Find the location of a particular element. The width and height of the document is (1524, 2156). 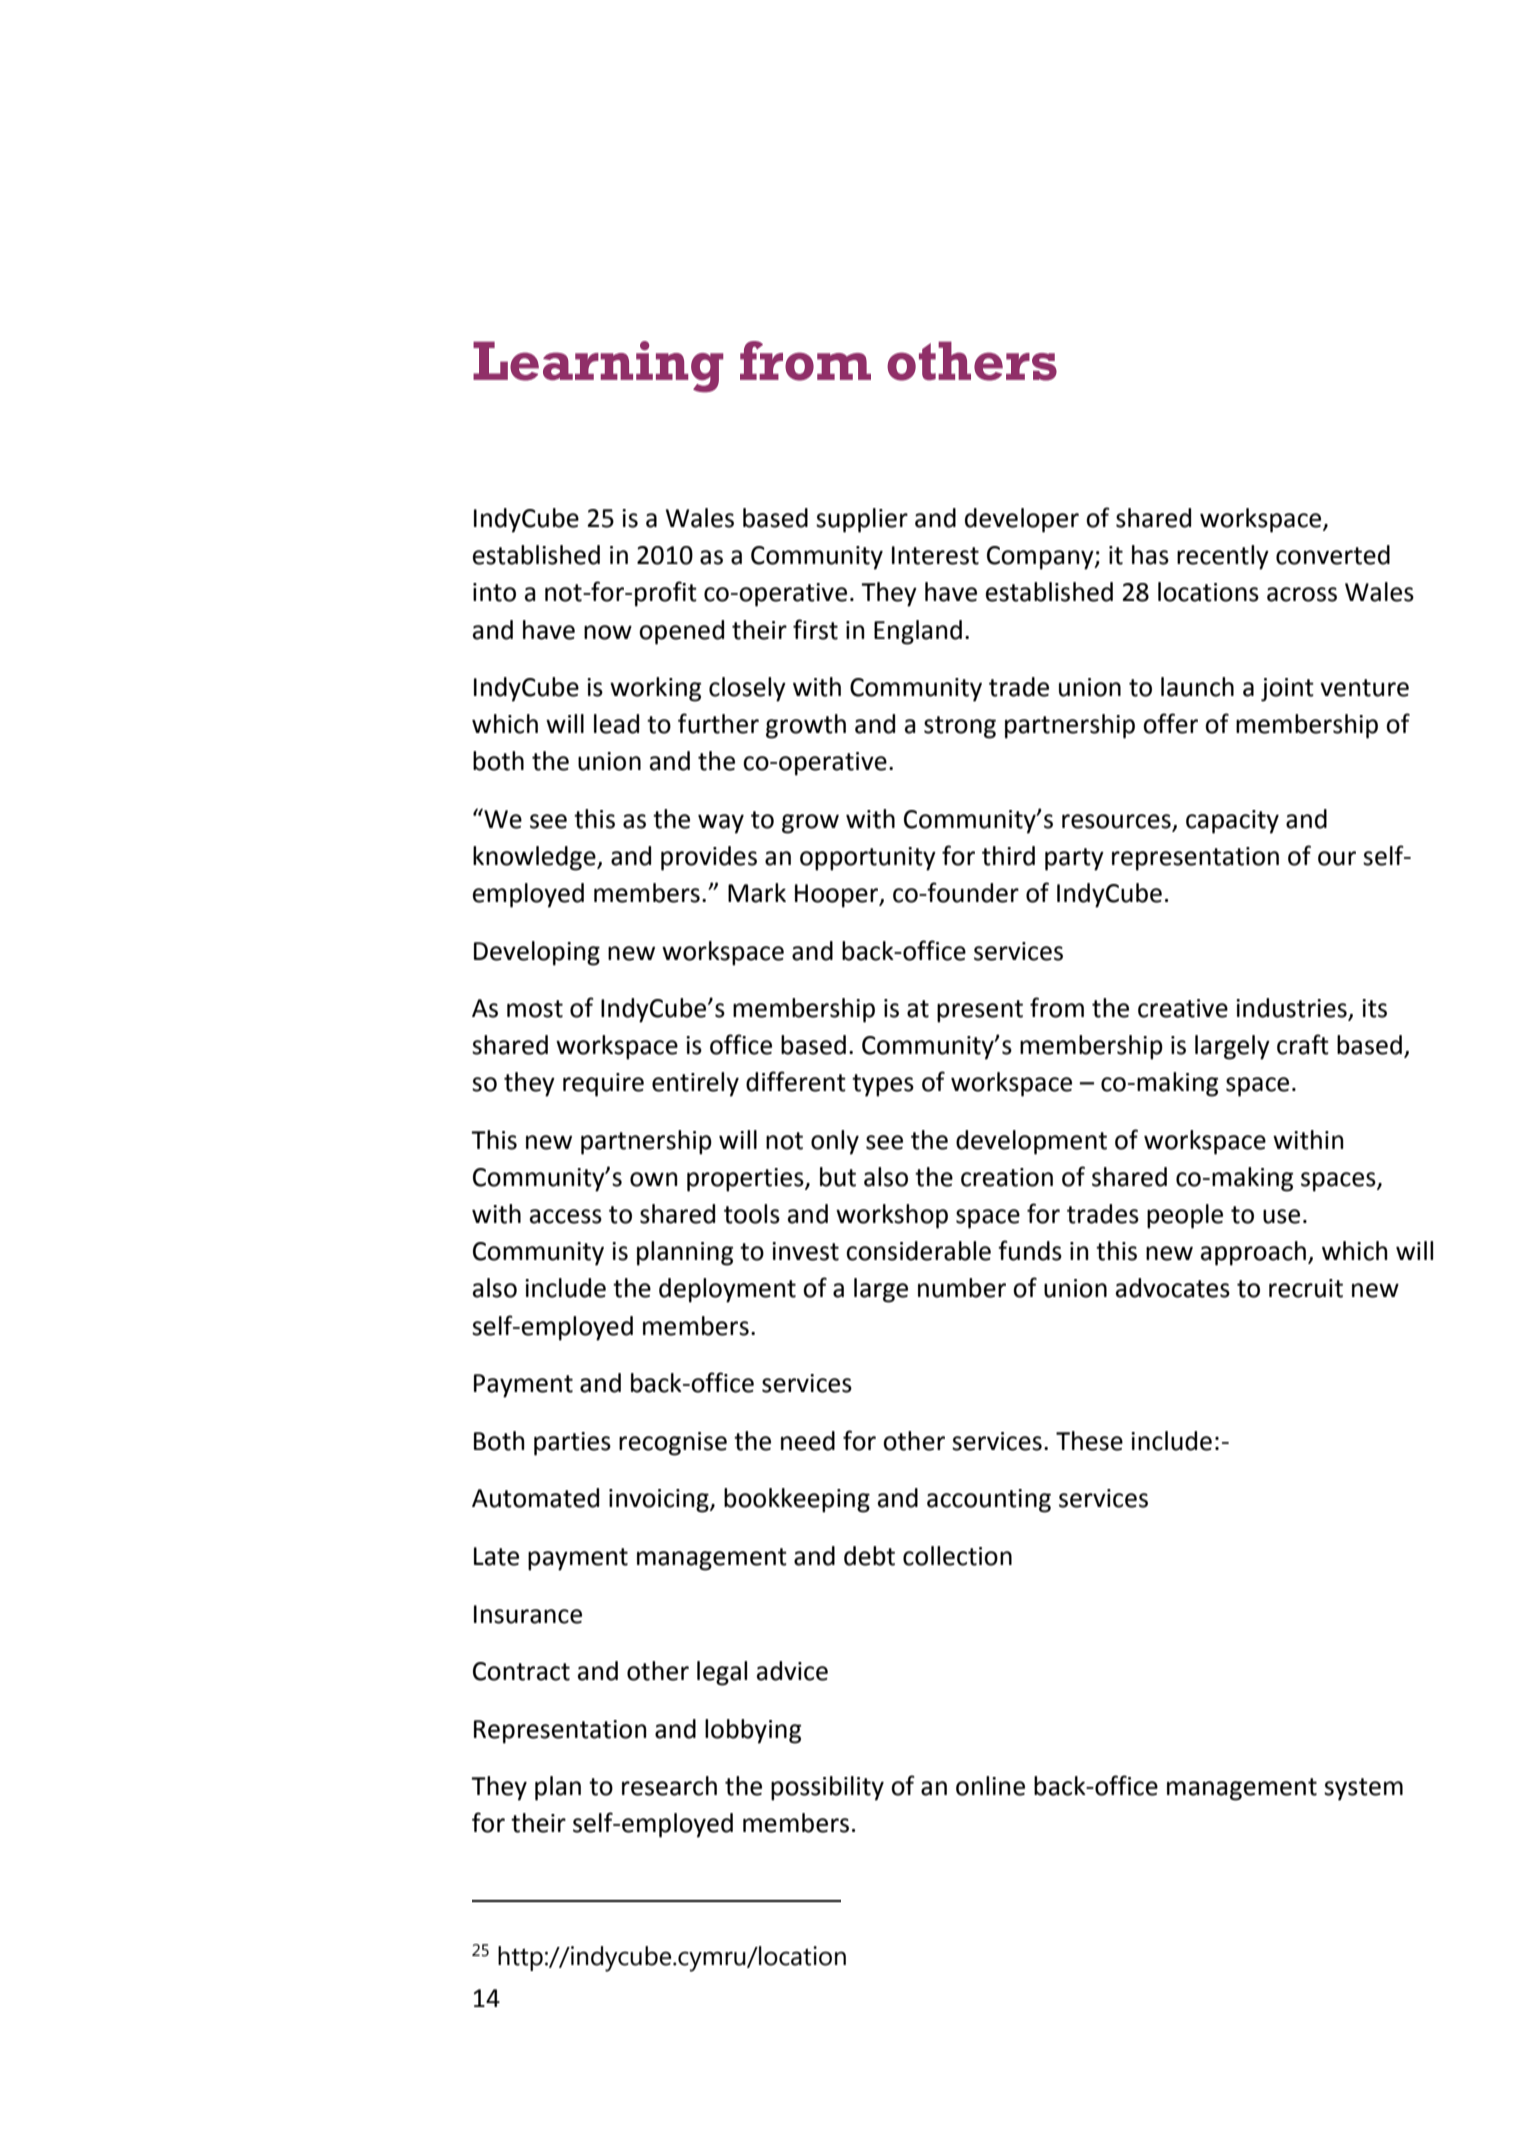

require is located at coordinates (603, 1085).
